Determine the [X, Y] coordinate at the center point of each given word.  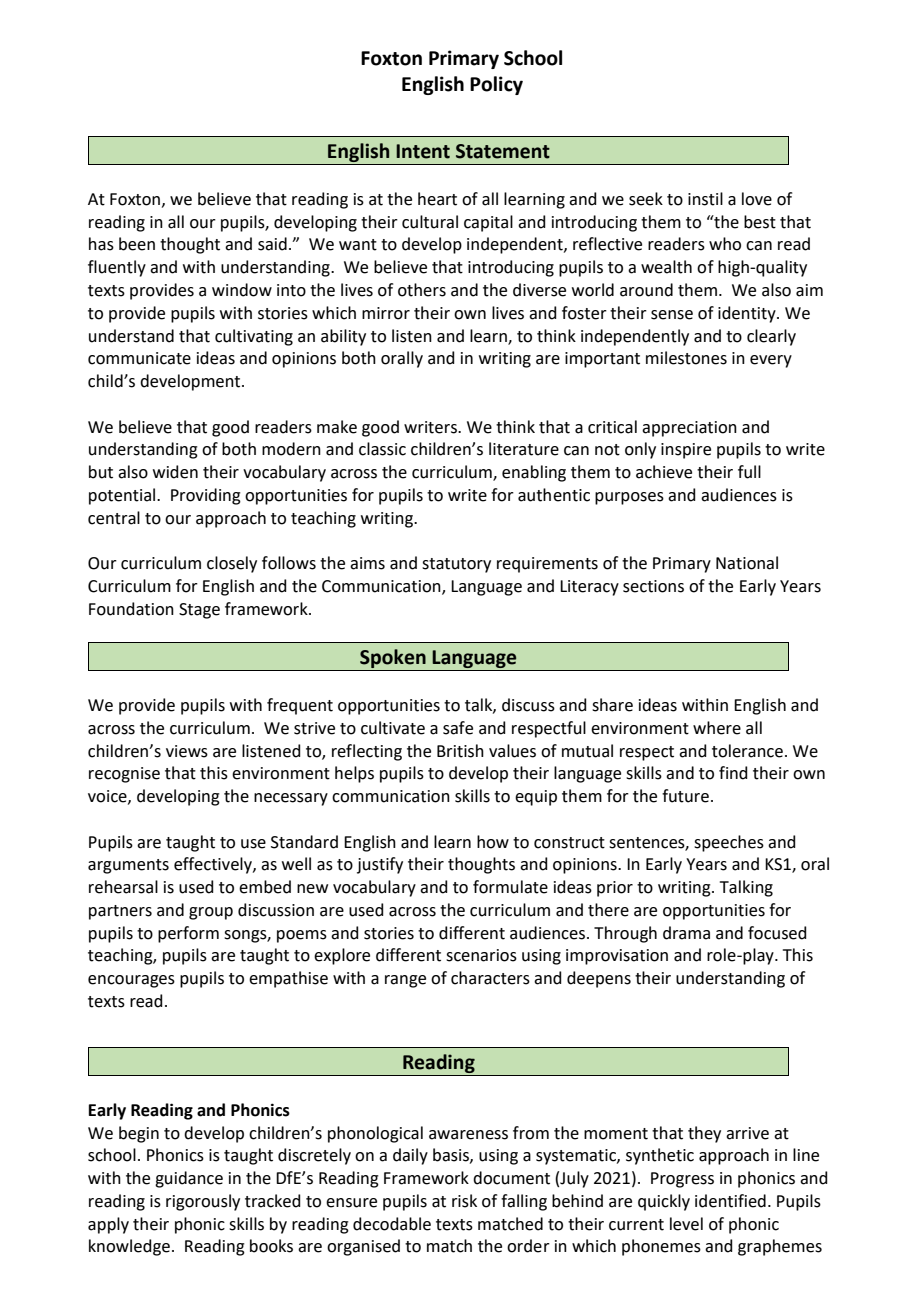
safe [458, 728]
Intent [423, 151]
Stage [199, 611]
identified [730, 1201]
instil [705, 199]
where [717, 728]
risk [464, 1201]
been [137, 244]
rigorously [203, 1202]
